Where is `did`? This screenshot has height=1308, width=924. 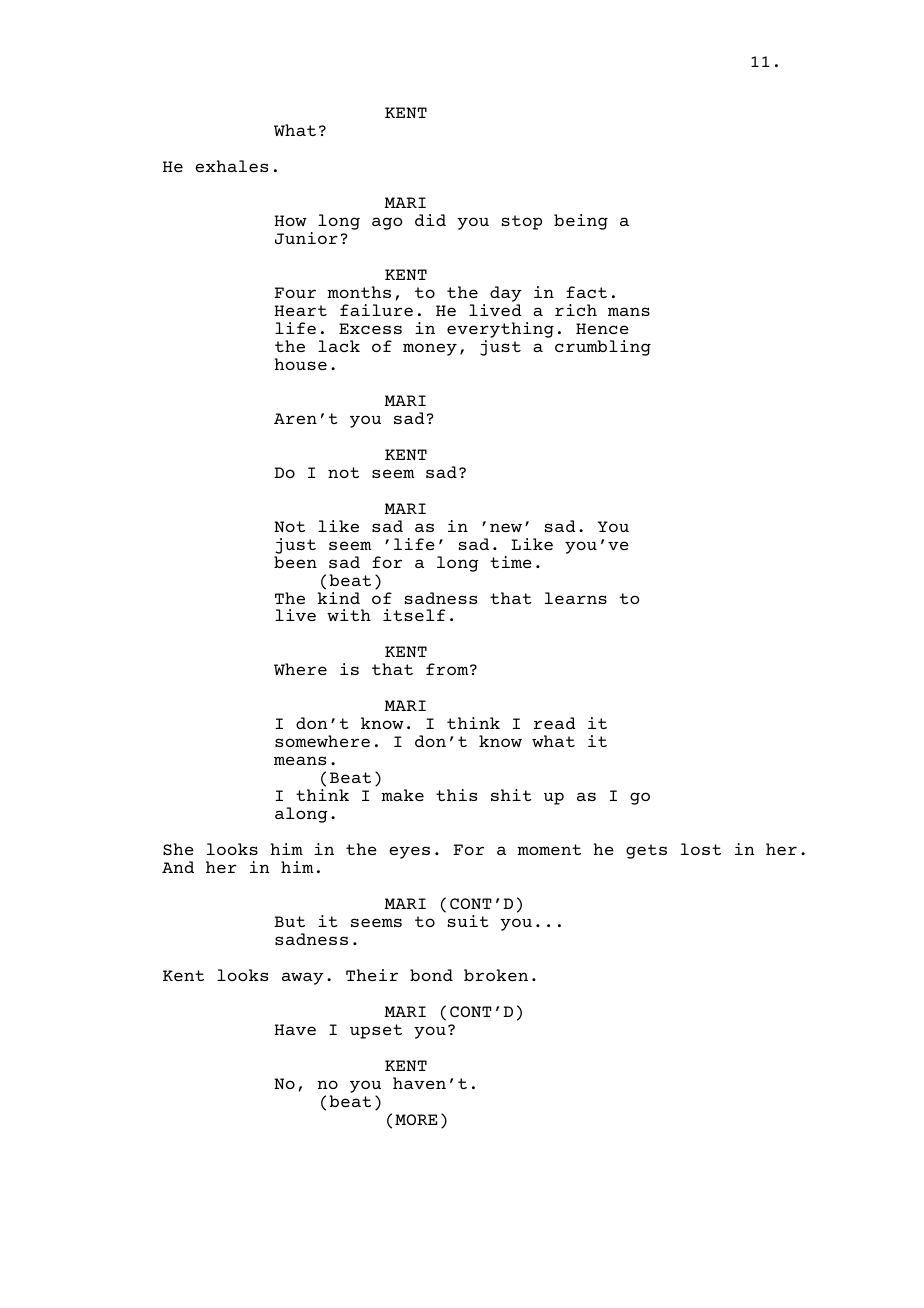 did is located at coordinates (430, 220).
